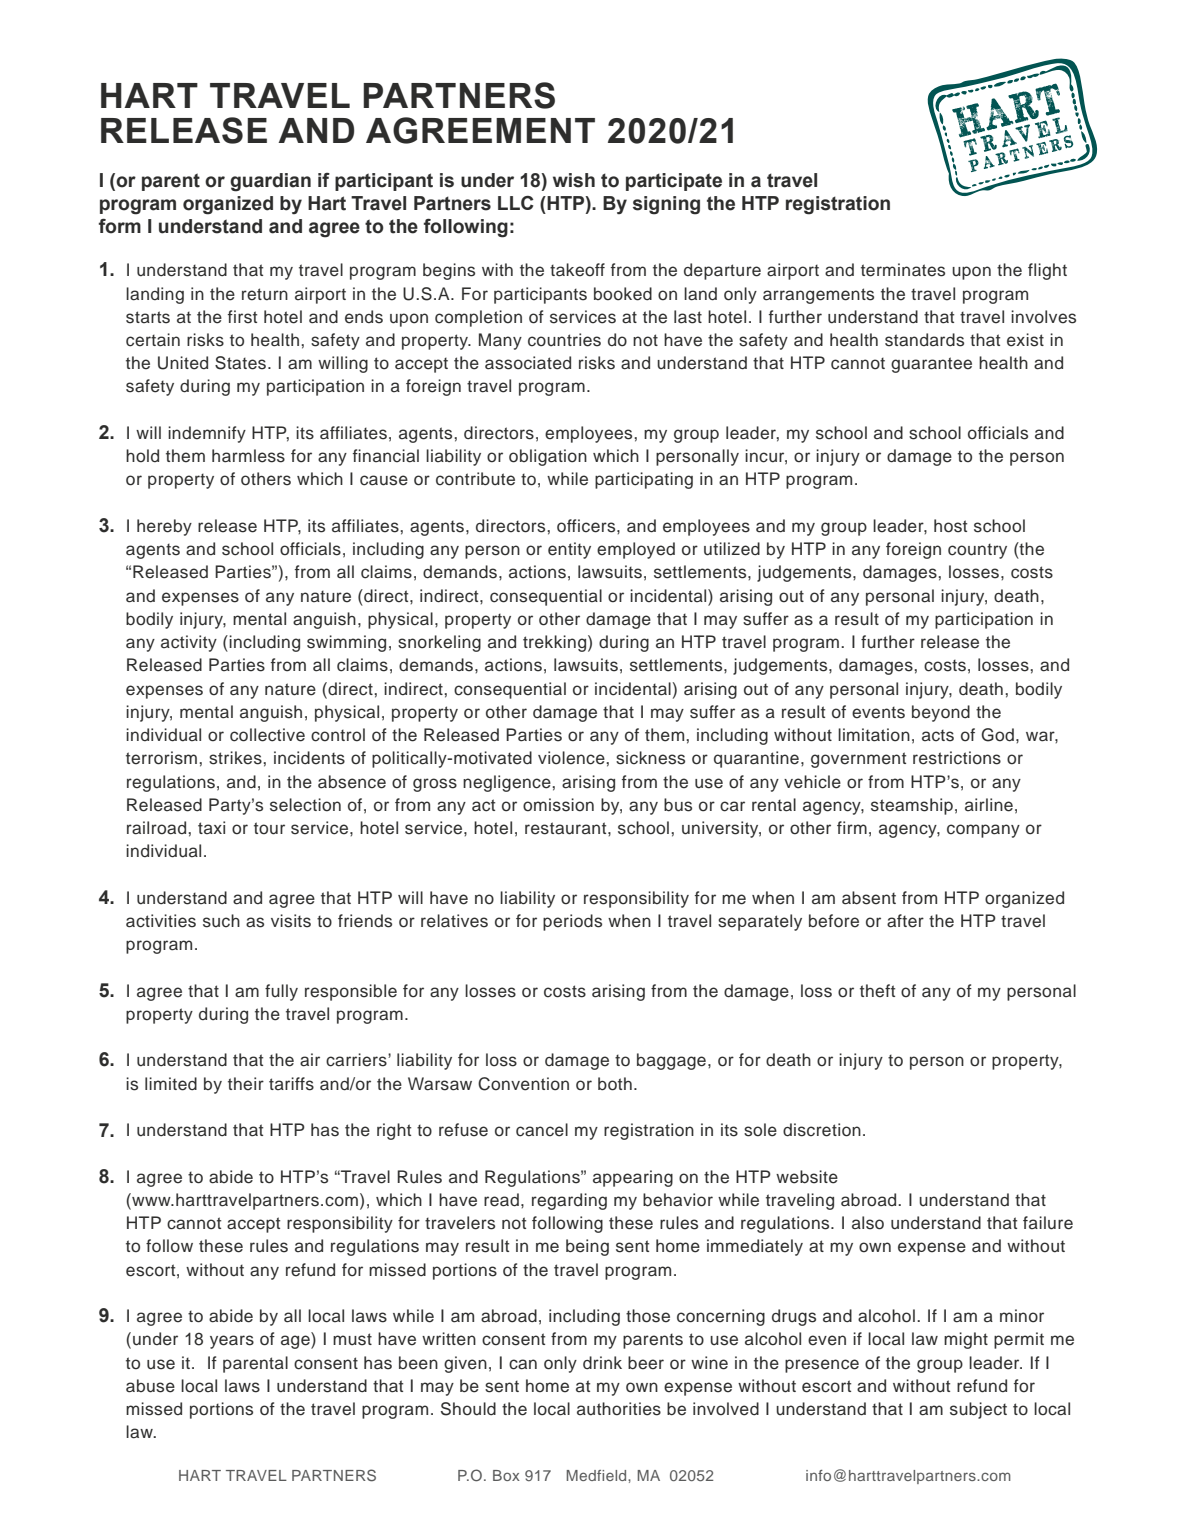 The height and width of the screenshot is (1534, 1185). I want to click on guardian, so click(270, 182).
